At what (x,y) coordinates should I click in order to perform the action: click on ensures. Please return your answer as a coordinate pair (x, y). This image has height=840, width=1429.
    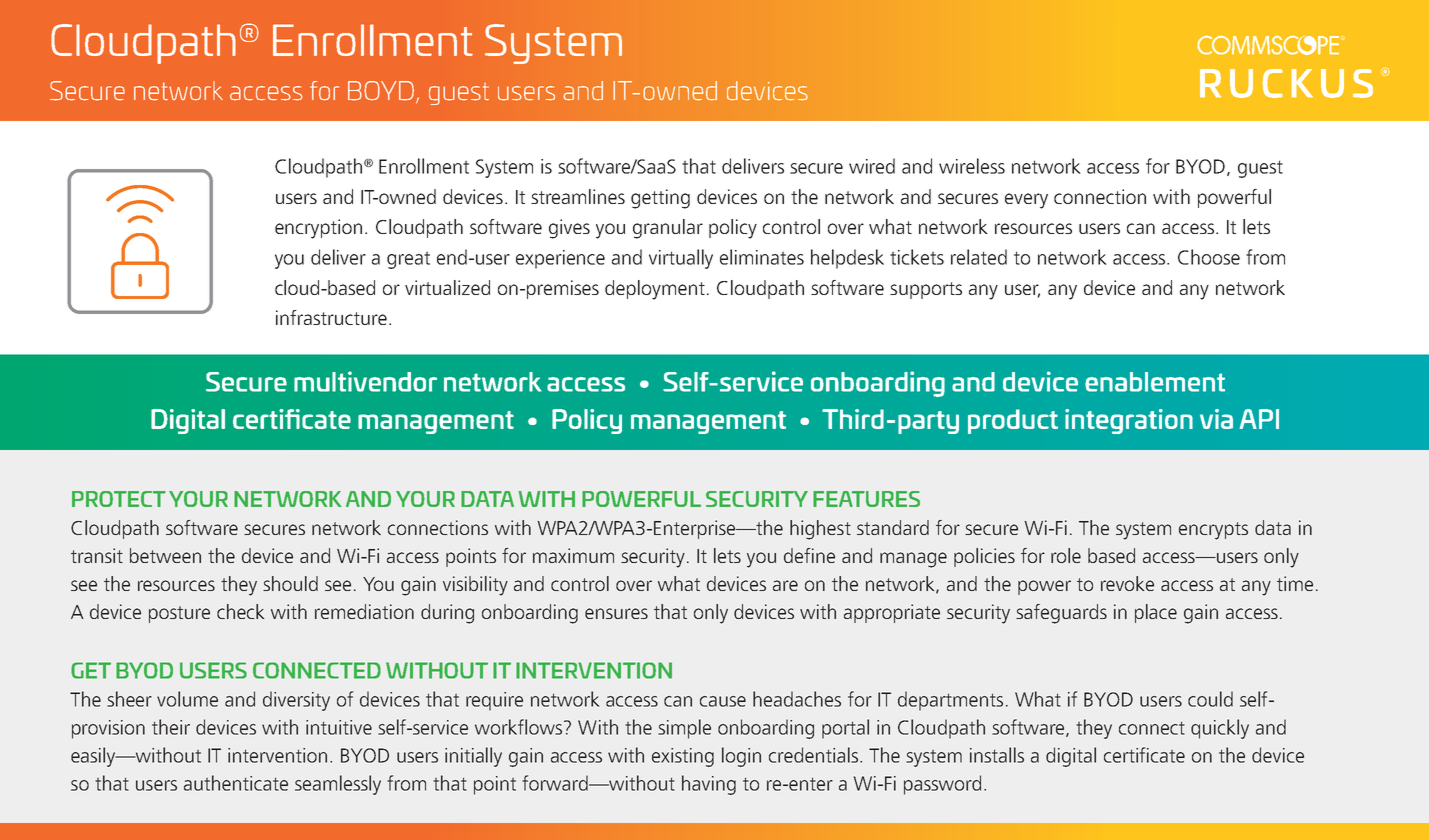
    Looking at the image, I should click on (616, 613).
